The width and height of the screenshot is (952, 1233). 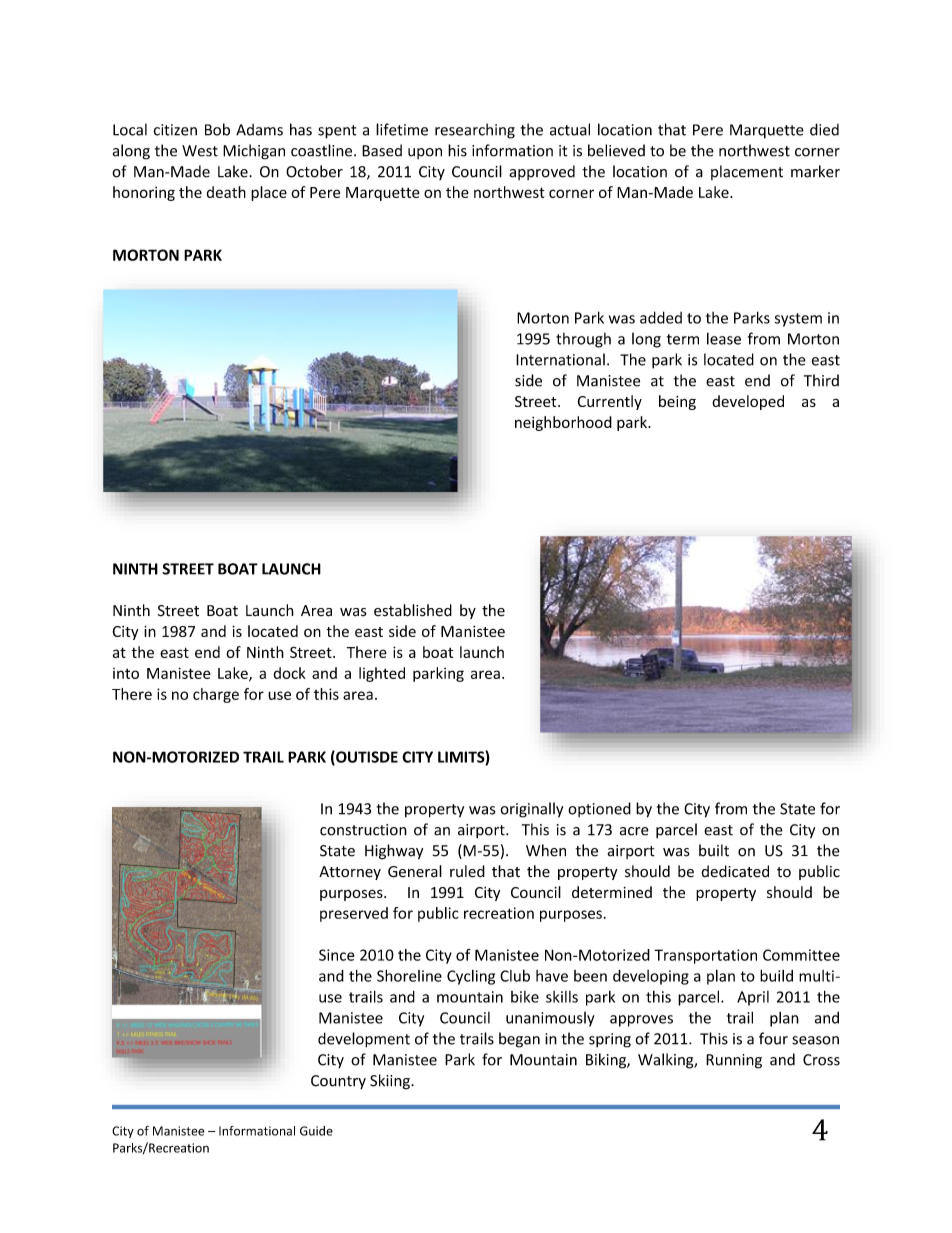 What do you see at coordinates (815, 171) in the screenshot?
I see `marker` at bounding box center [815, 171].
